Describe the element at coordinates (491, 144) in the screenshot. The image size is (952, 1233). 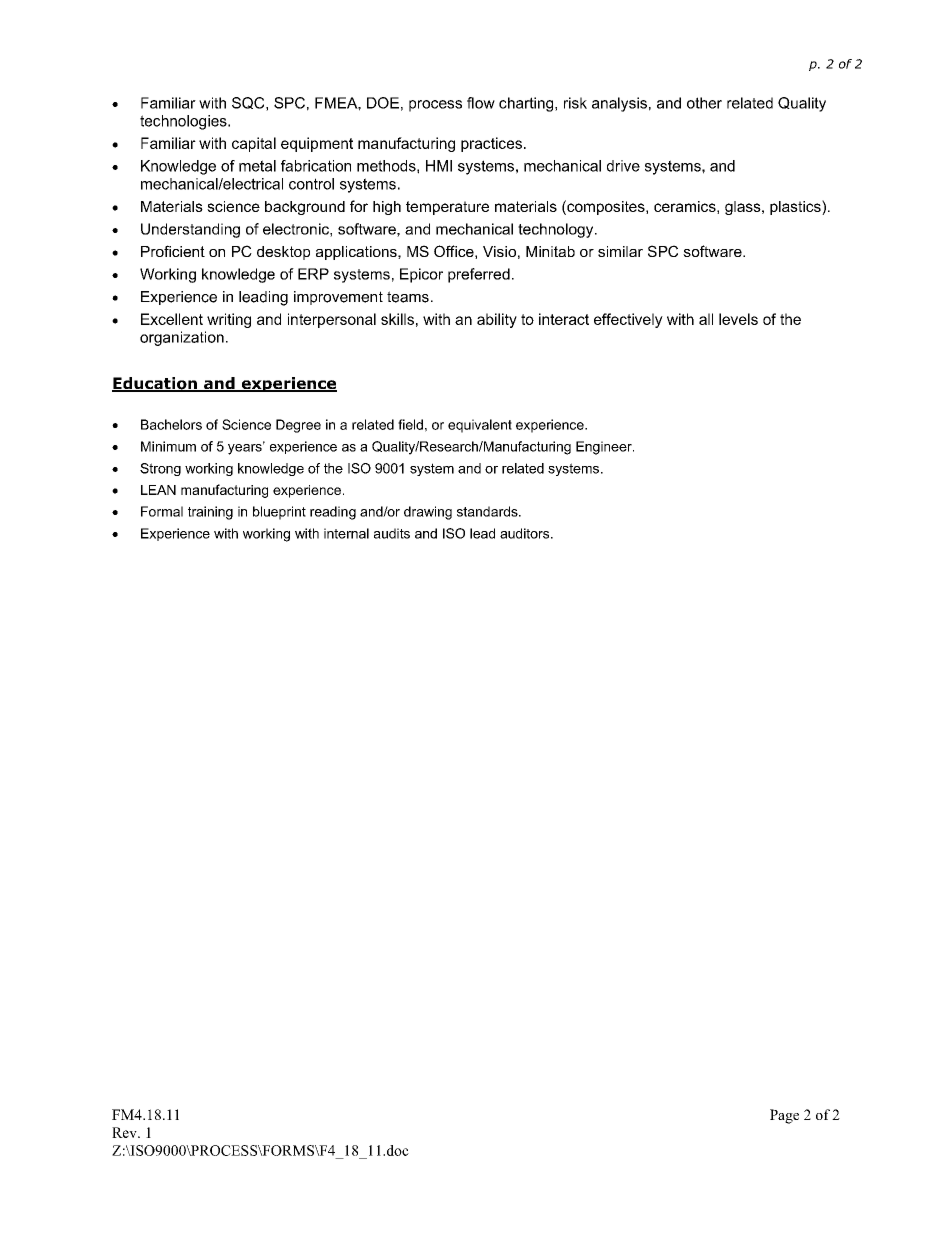
I see `practices` at that location.
